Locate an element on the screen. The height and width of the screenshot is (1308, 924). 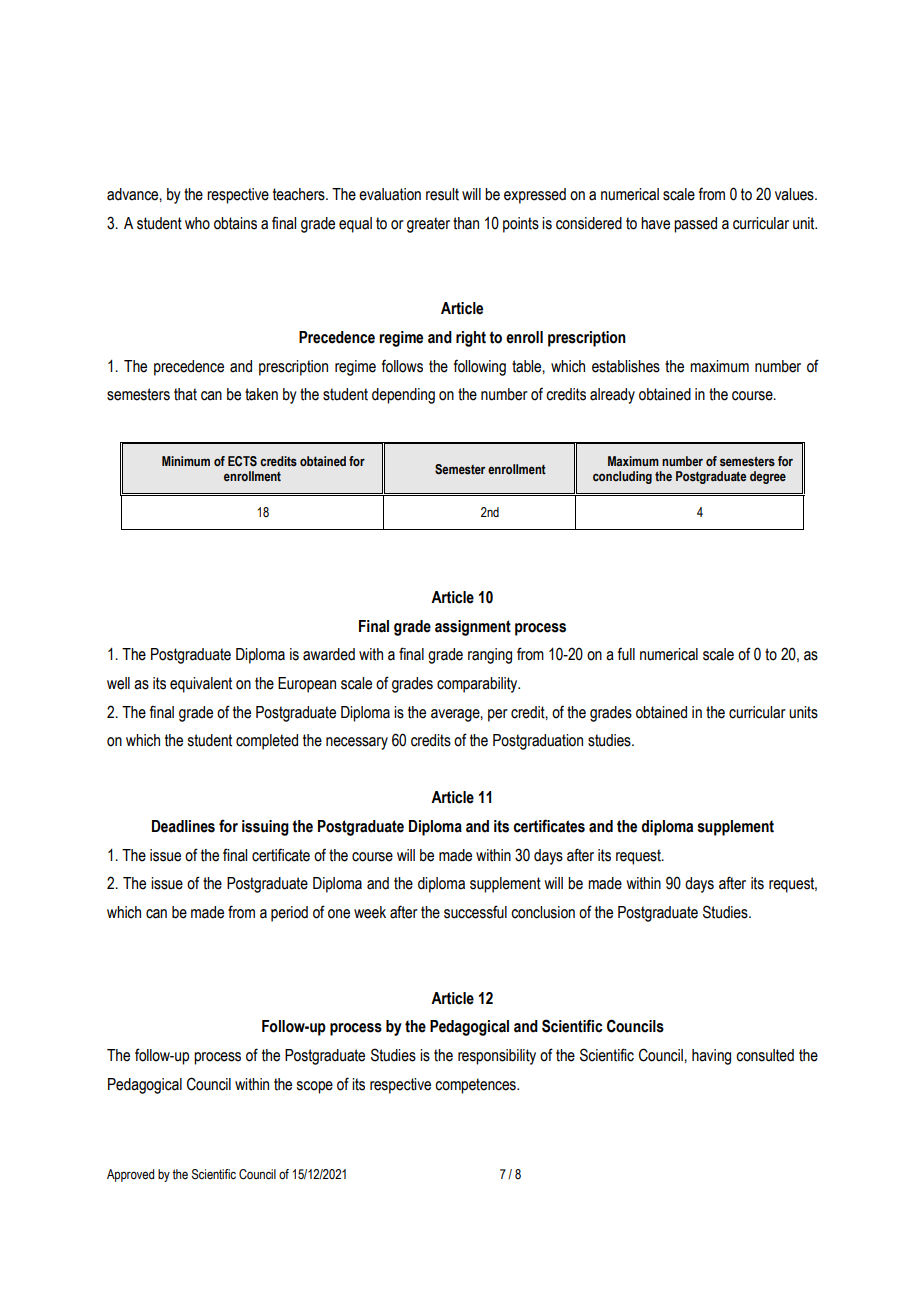
comparability is located at coordinates (478, 685).
